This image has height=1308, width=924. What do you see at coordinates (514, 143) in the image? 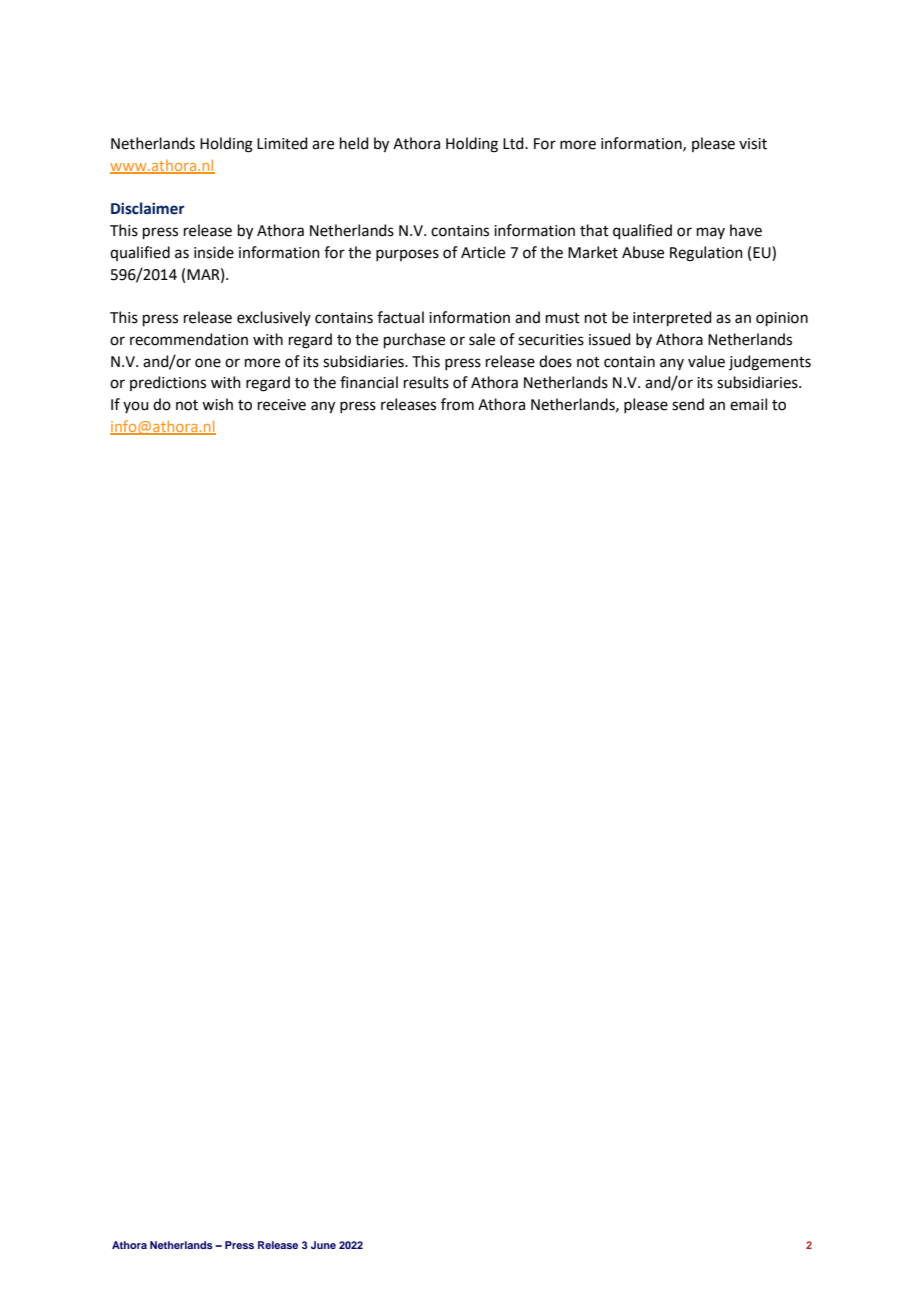
I see `Ltd` at bounding box center [514, 143].
